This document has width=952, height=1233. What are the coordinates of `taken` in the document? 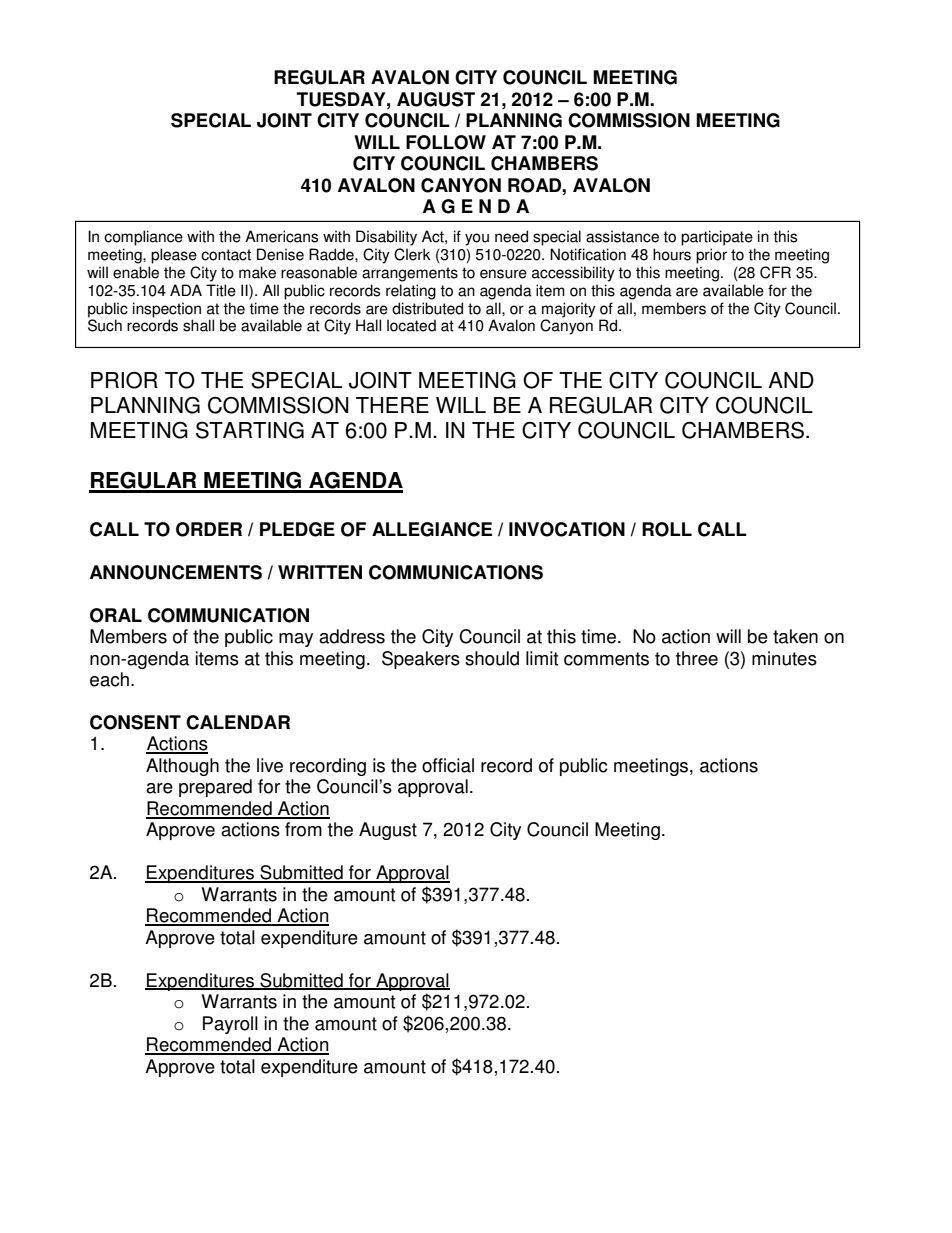 It's located at (795, 636).
